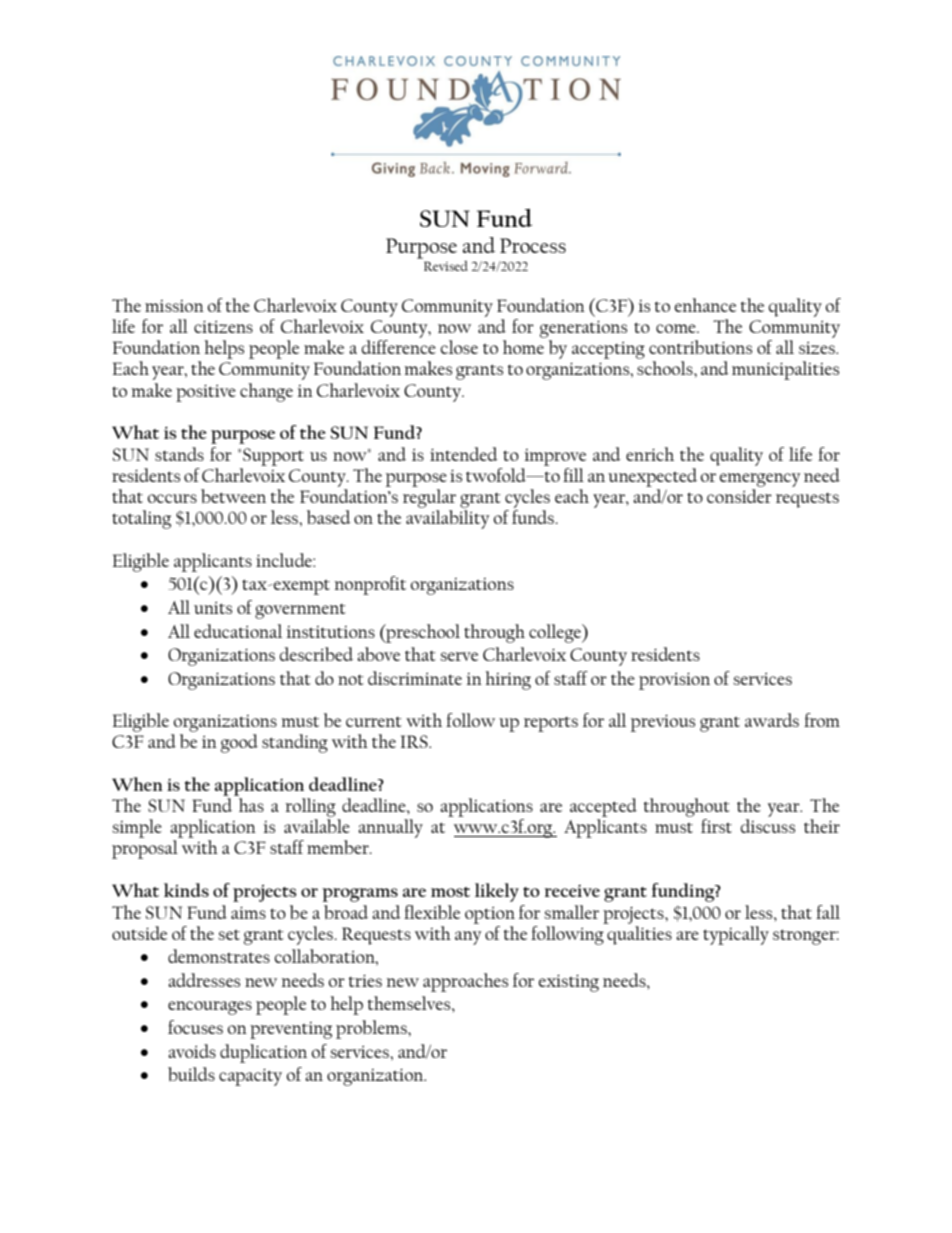 The width and height of the page is (952, 1233). I want to click on mission, so click(174, 306).
